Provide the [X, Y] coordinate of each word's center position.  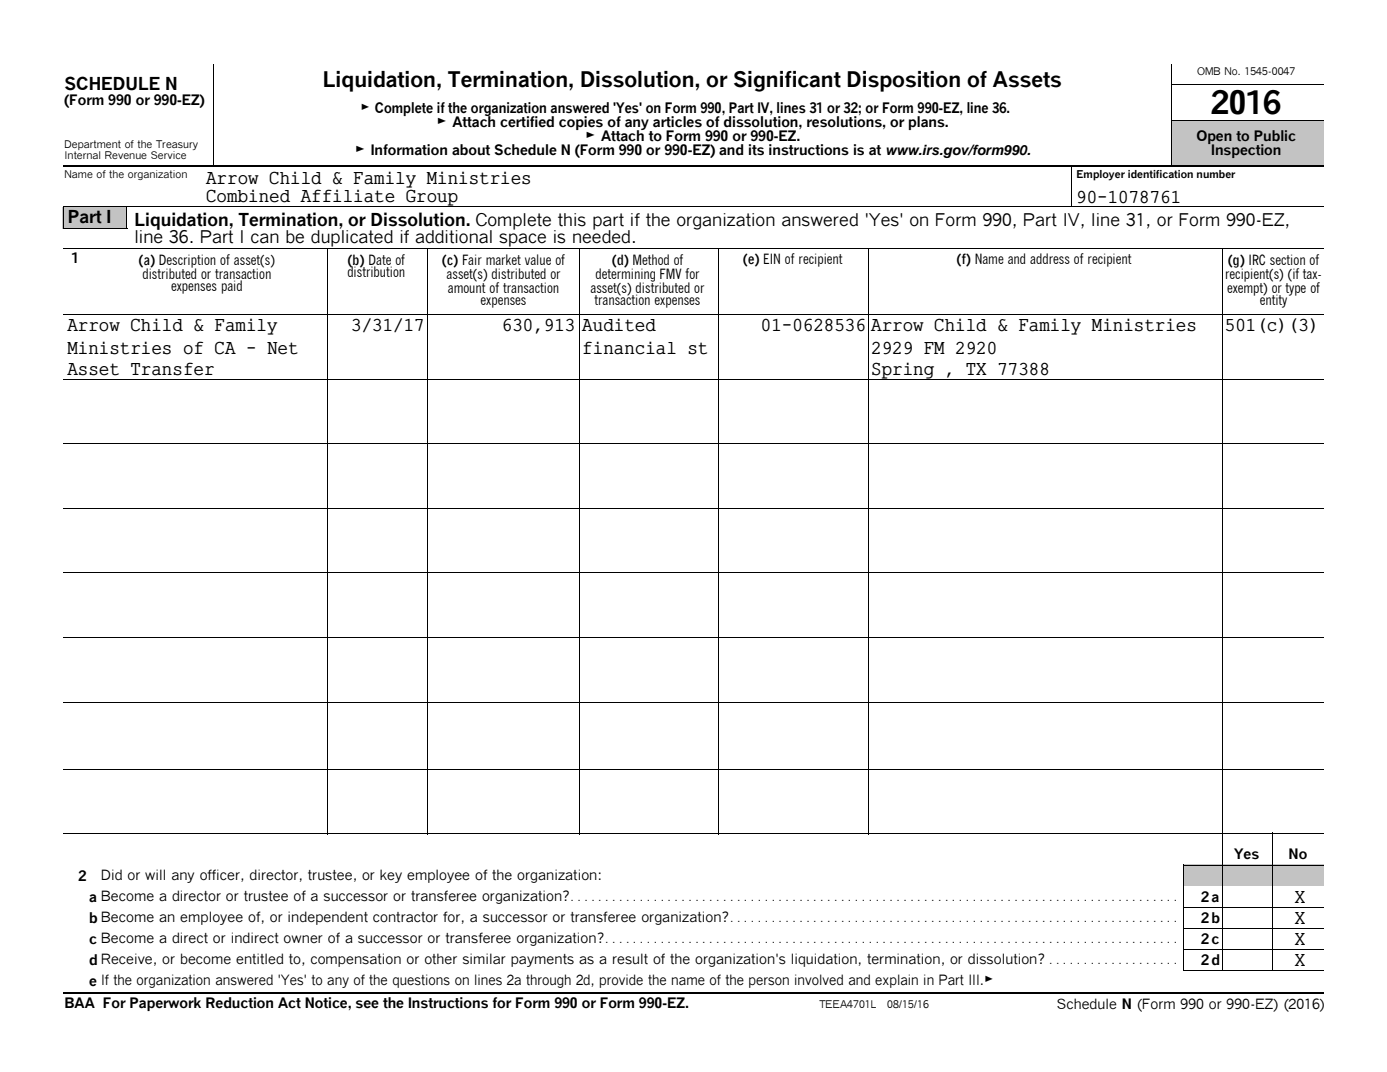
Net [282, 348]
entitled [259, 959]
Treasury [176, 146]
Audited [619, 325]
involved [819, 980]
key [391, 876]
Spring [903, 371]
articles [677, 122]
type [1295, 289]
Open [1214, 138]
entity [1275, 300]
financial [629, 348]
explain [896, 981]
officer [221, 875]
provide [621, 981]
